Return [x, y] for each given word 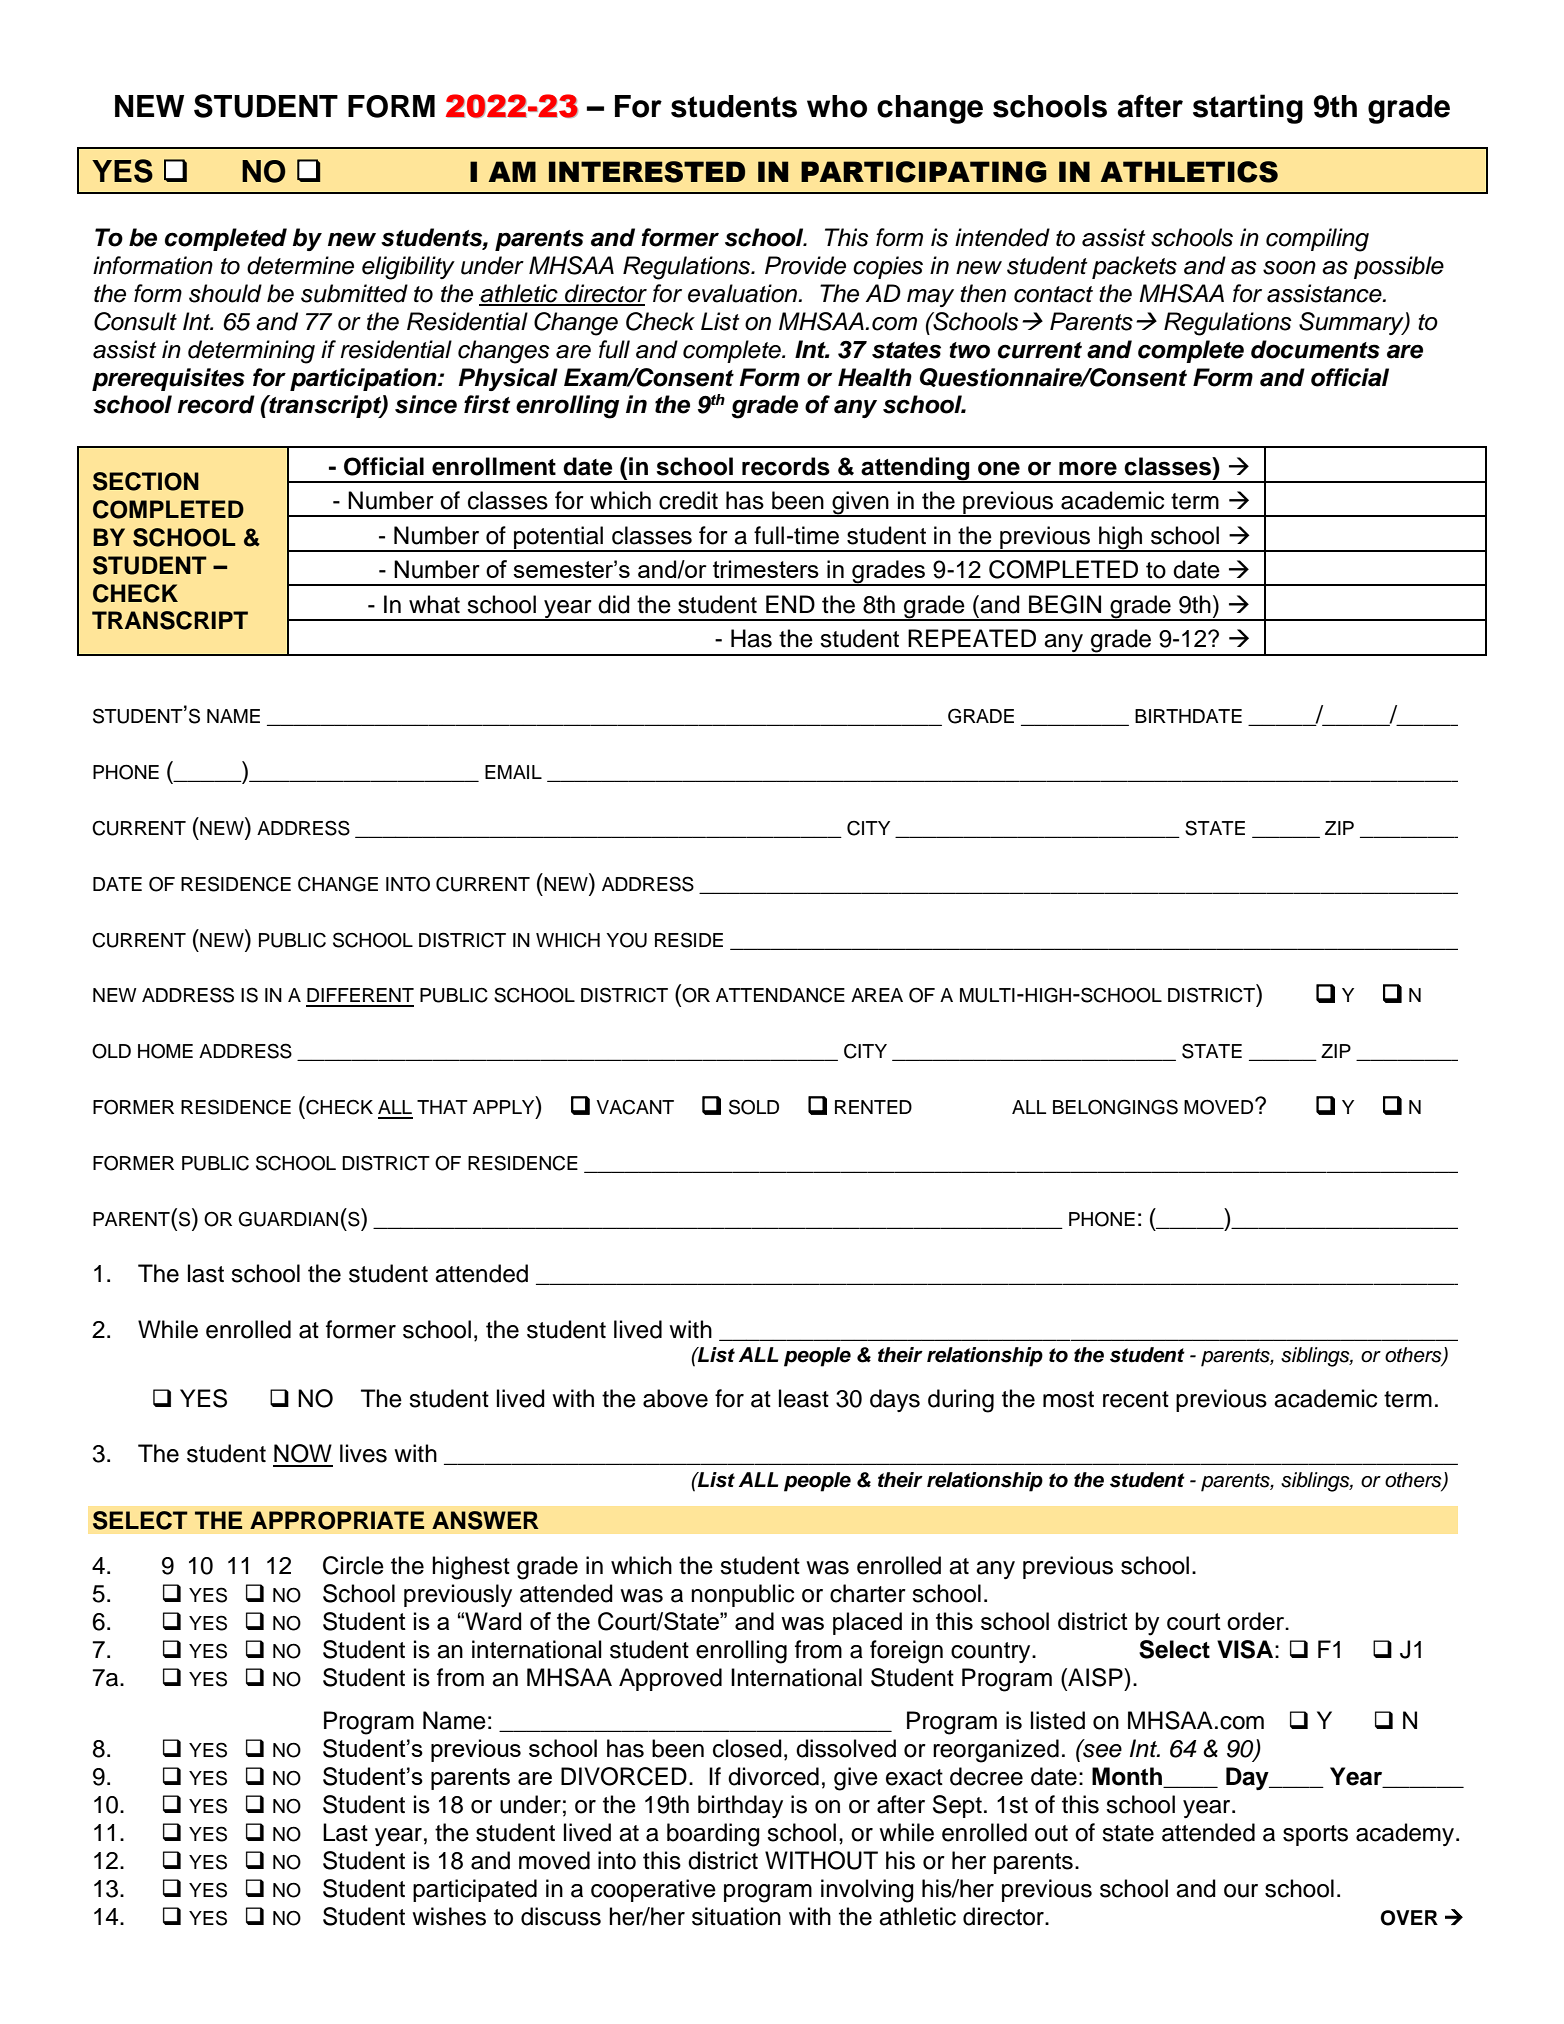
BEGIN [1065, 604]
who [837, 106]
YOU [626, 940]
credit [688, 500]
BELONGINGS [1115, 1107]
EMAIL [513, 772]
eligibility [408, 268]
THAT [442, 1107]
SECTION [146, 481]
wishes [449, 1916]
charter [868, 1593]
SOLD [754, 1107]
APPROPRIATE [337, 1520]
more [1088, 468]
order [1257, 1621]
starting [1248, 109]
